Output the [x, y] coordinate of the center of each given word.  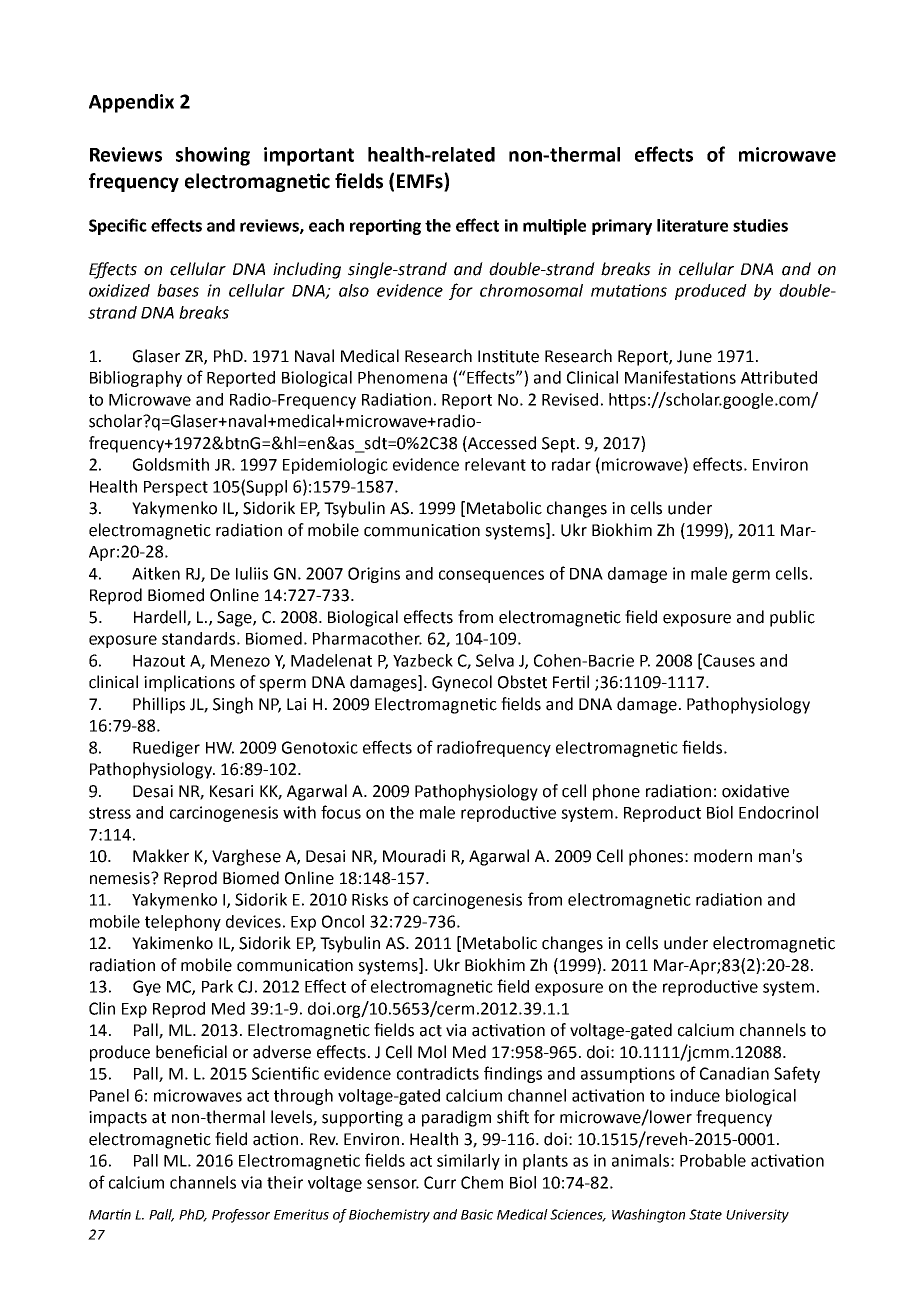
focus [341, 812]
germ [751, 576]
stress [110, 813]
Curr [440, 1182]
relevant [495, 464]
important [309, 156]
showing [213, 156]
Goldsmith [171, 464]
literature [692, 225]
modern [723, 856]
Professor [241, 1216]
